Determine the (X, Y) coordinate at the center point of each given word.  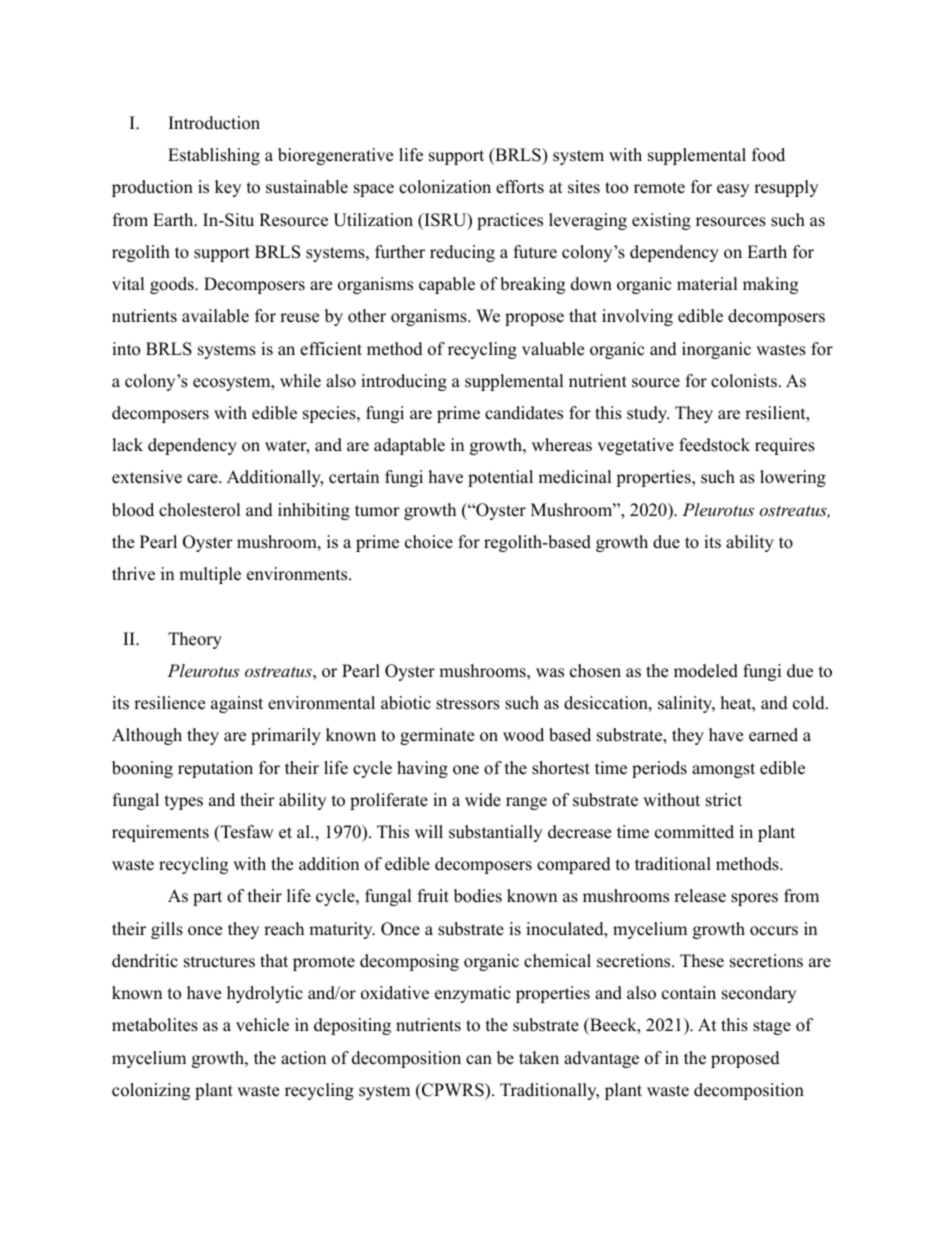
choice (429, 542)
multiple (210, 575)
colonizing (151, 1091)
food (768, 155)
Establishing (214, 156)
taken (539, 1058)
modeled (706, 671)
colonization (445, 187)
